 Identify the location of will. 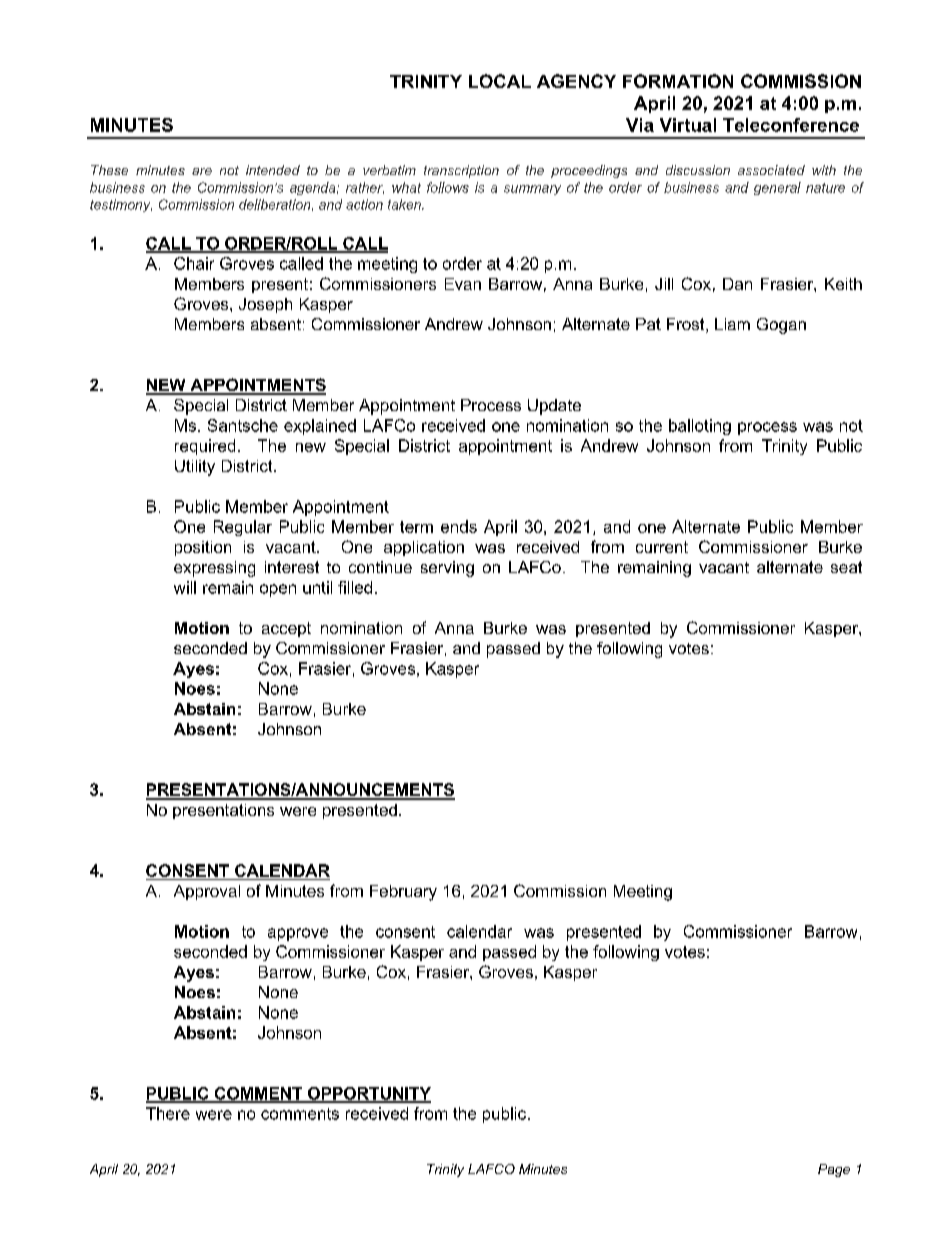
(185, 587).
